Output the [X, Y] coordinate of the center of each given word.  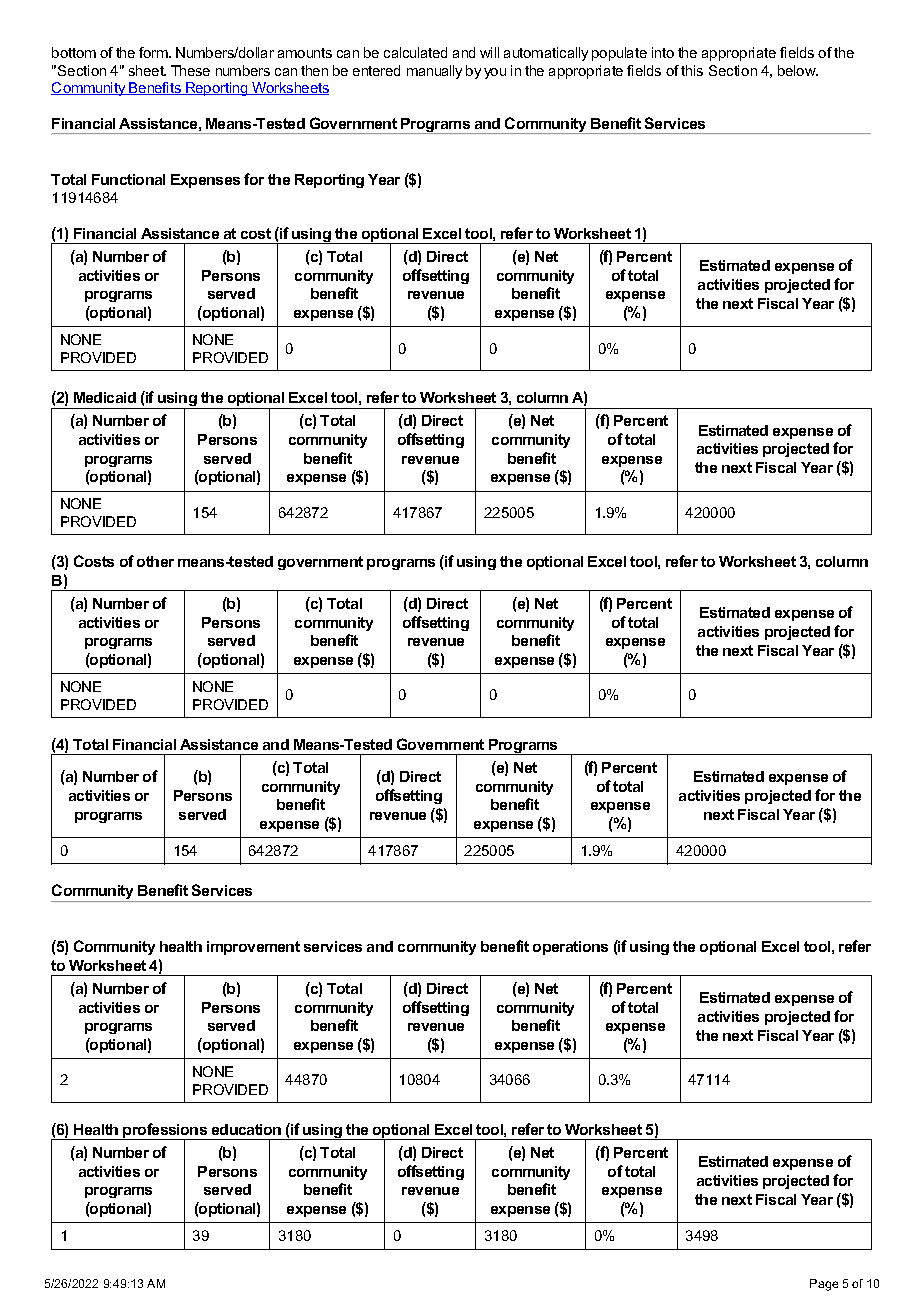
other [155, 561]
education [246, 1129]
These [190, 70]
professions [165, 1131]
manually [434, 72]
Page [824, 1285]
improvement [253, 948]
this [692, 70]
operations [570, 948]
